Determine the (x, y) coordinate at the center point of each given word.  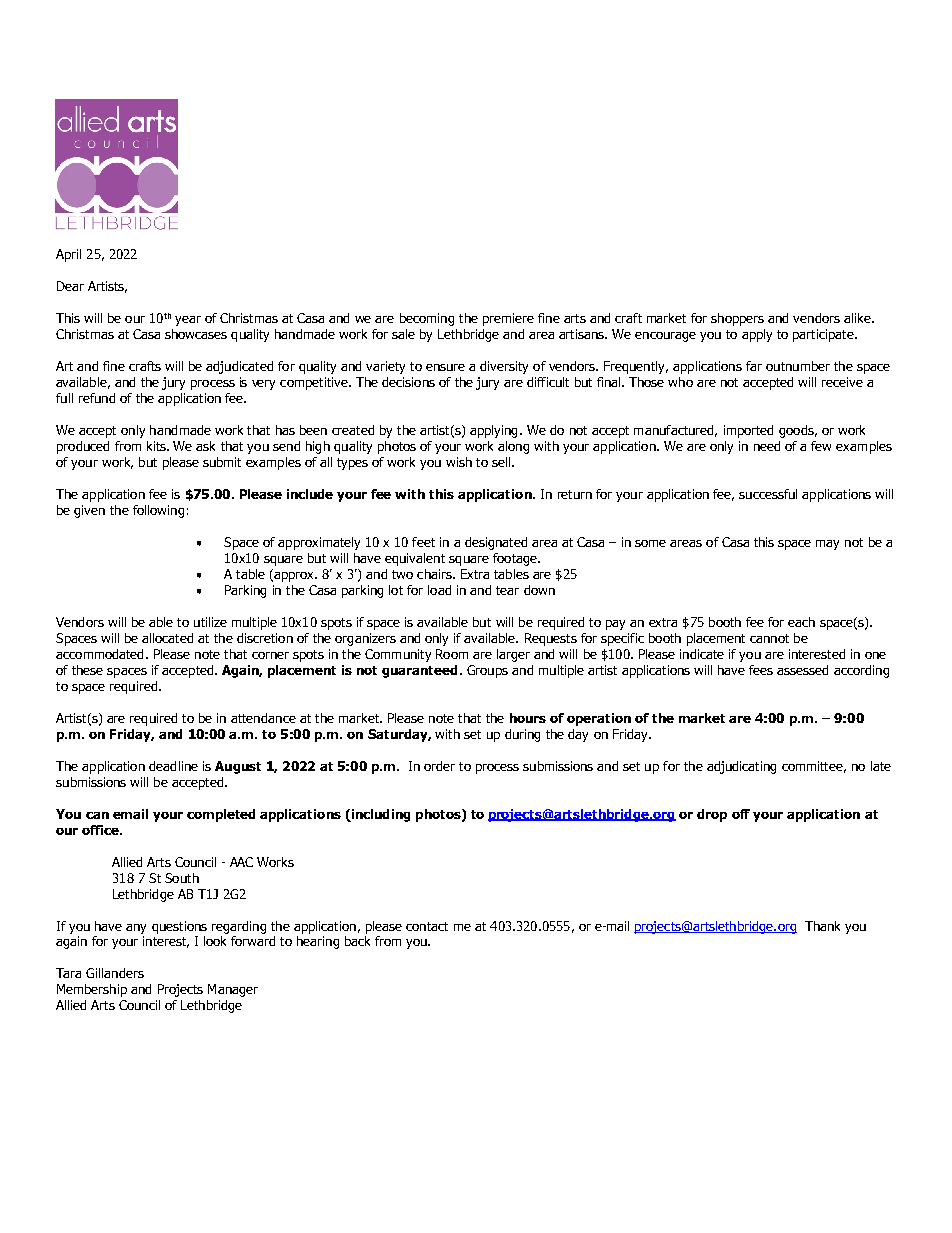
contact (427, 926)
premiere (508, 319)
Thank (822, 926)
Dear (70, 286)
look (215, 941)
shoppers (737, 319)
